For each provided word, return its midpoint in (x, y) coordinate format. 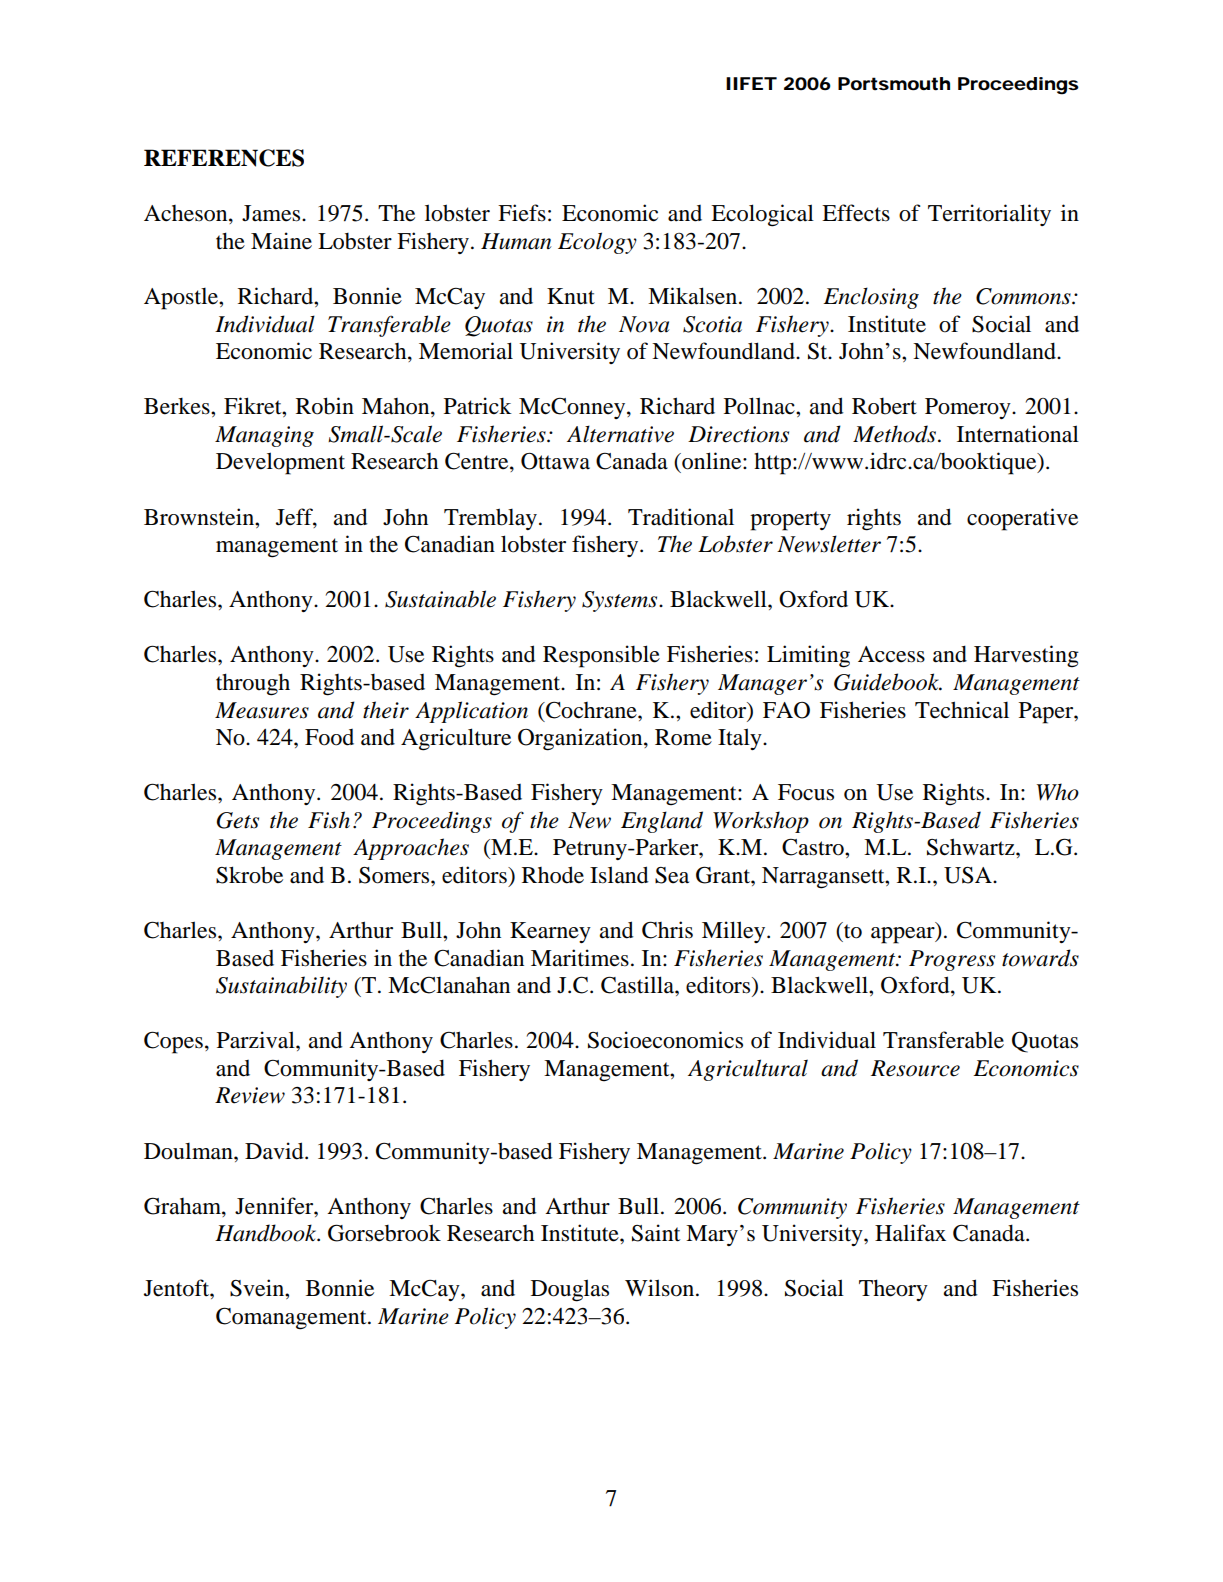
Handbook (267, 1233)
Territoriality (989, 215)
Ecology (597, 243)
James (271, 213)
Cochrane (591, 710)
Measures (262, 710)
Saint (656, 1233)
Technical (962, 710)
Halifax (910, 1233)
